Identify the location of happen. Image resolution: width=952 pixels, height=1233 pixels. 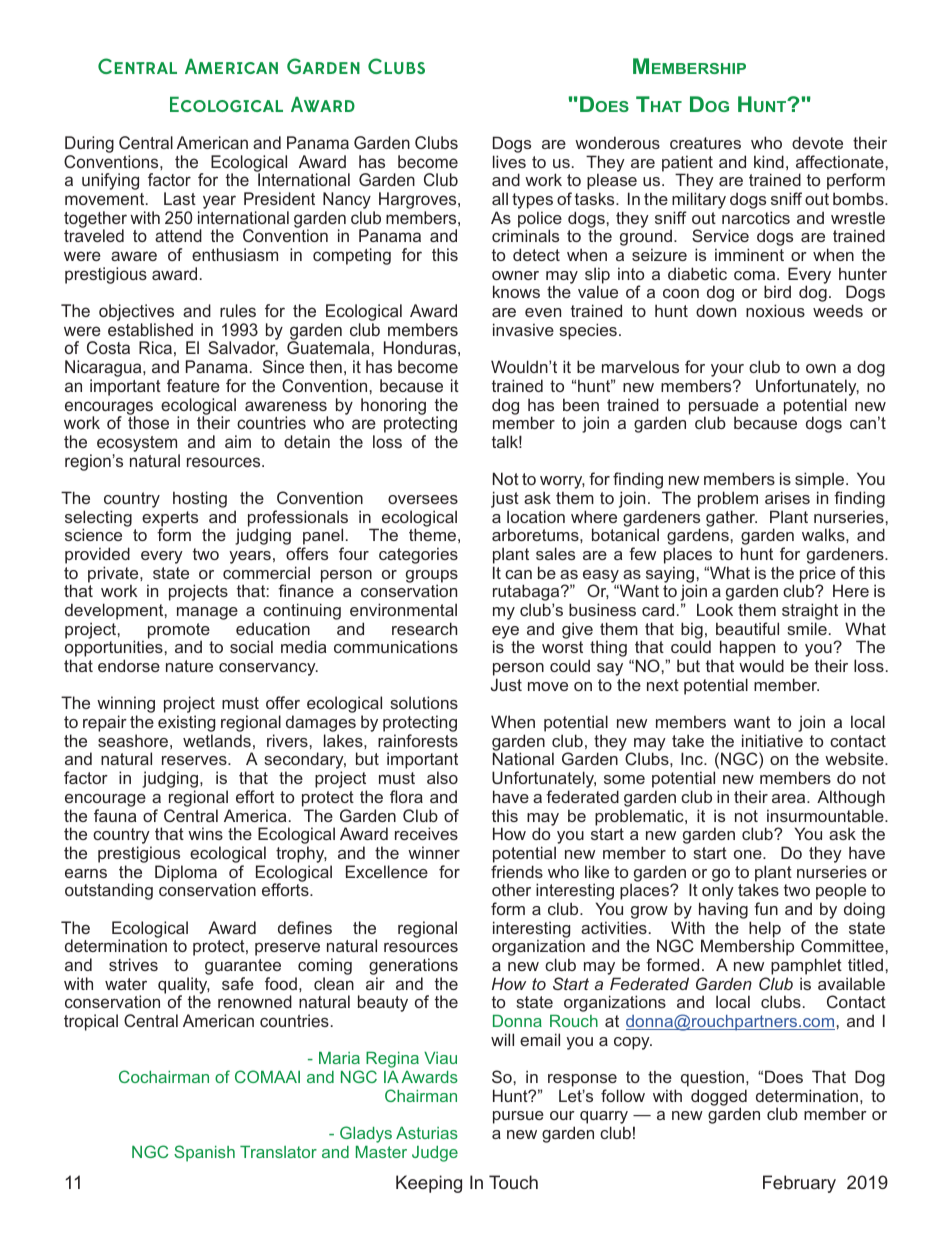
(747, 650).
